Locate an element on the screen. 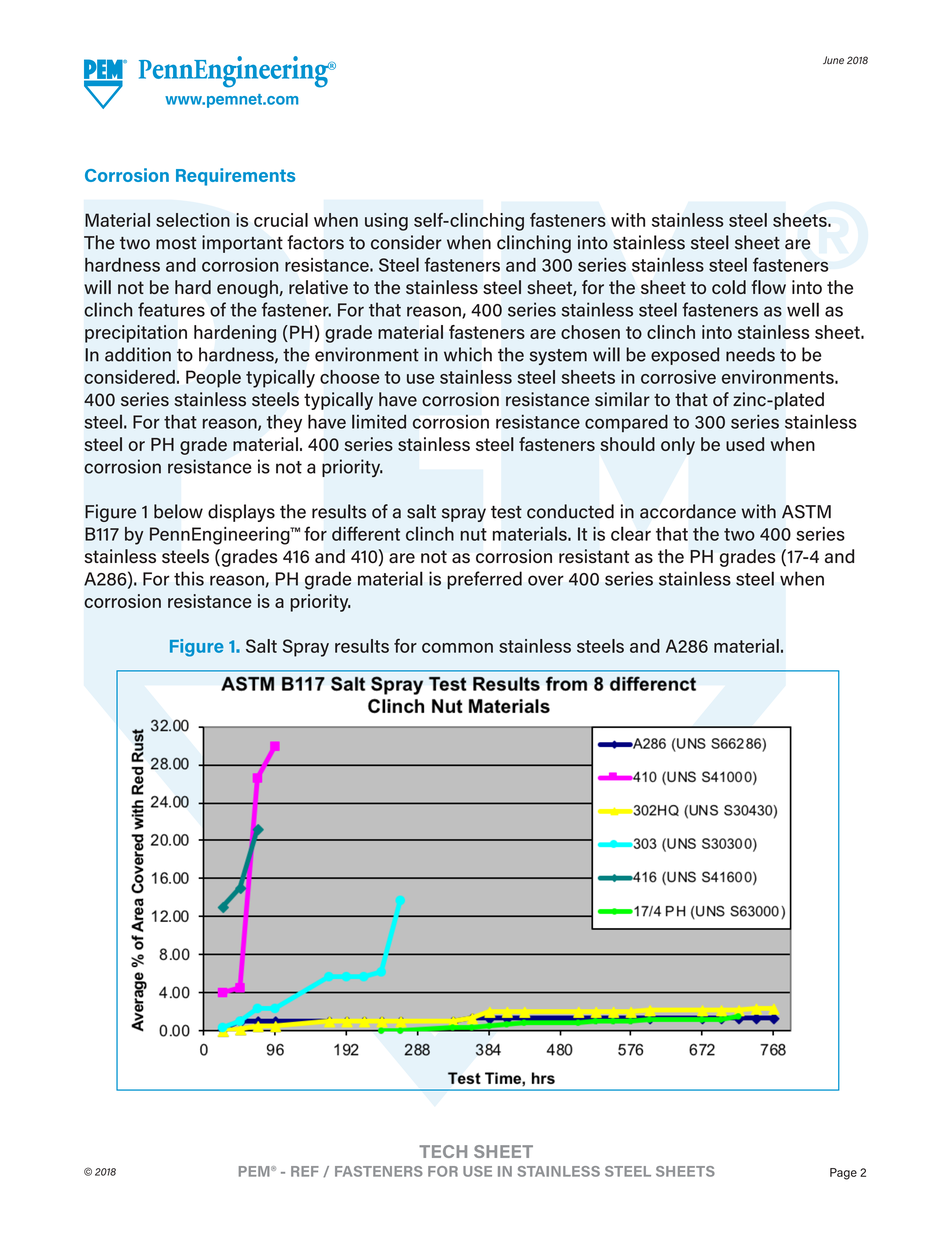  resistant is located at coordinates (594, 556).
